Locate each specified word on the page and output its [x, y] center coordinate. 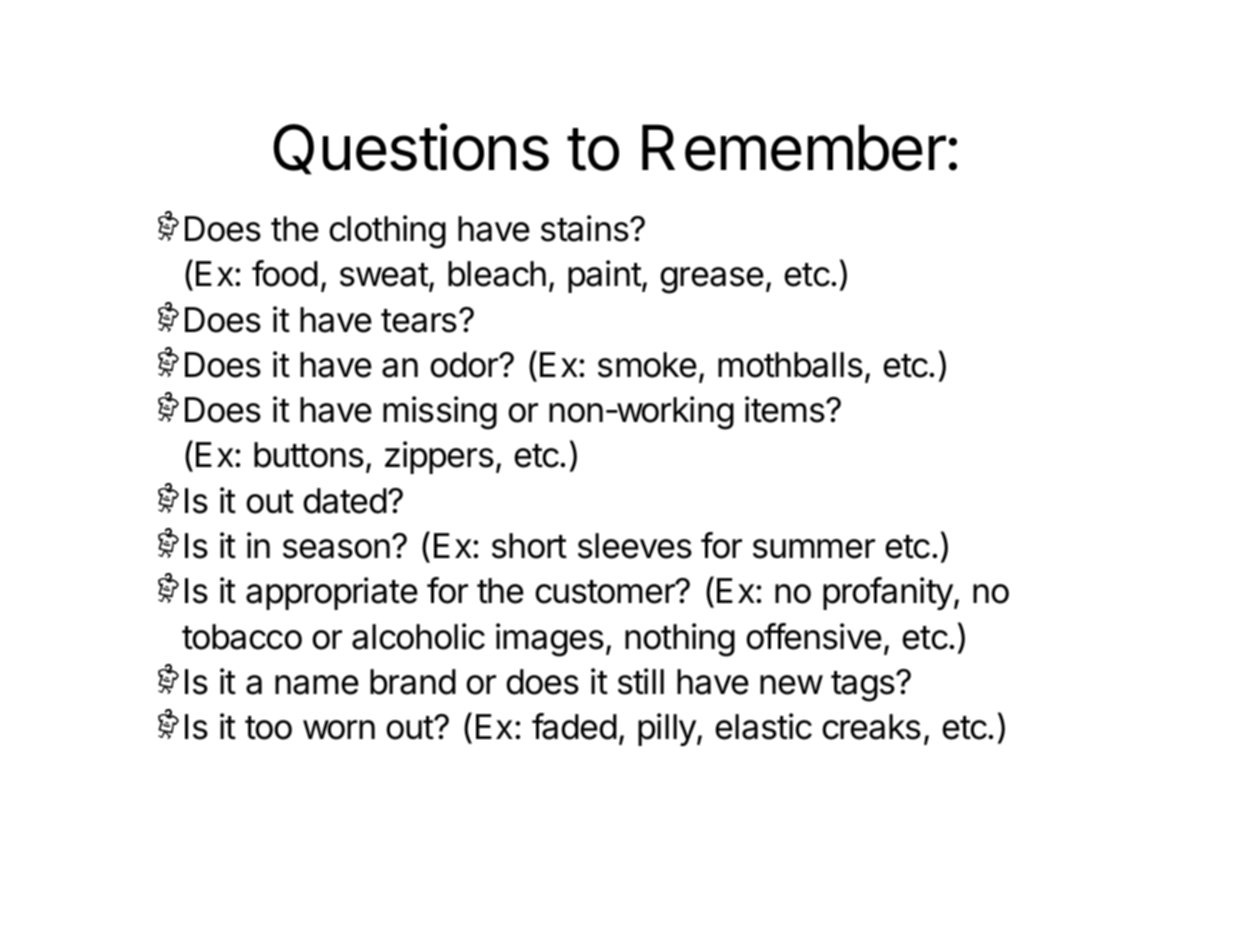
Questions [411, 149]
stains [586, 228]
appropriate [332, 593]
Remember [794, 147]
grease [712, 280]
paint [605, 276]
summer [814, 549]
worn [339, 730]
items [786, 409]
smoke [647, 365]
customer [606, 592]
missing [440, 413]
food [285, 273]
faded [574, 726]
